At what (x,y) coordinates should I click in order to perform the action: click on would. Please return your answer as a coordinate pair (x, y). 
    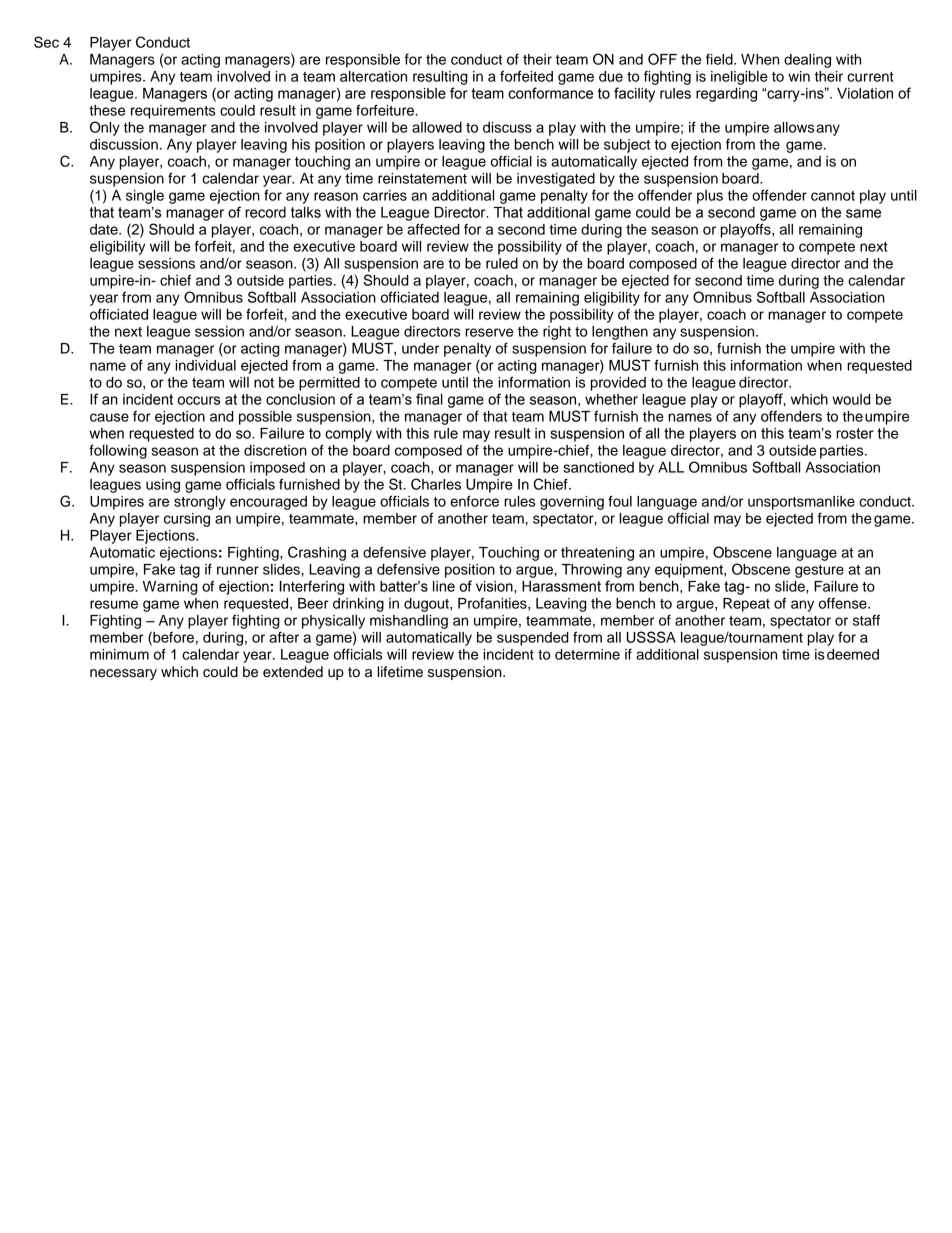
    Looking at the image, I should click on (851, 399).
